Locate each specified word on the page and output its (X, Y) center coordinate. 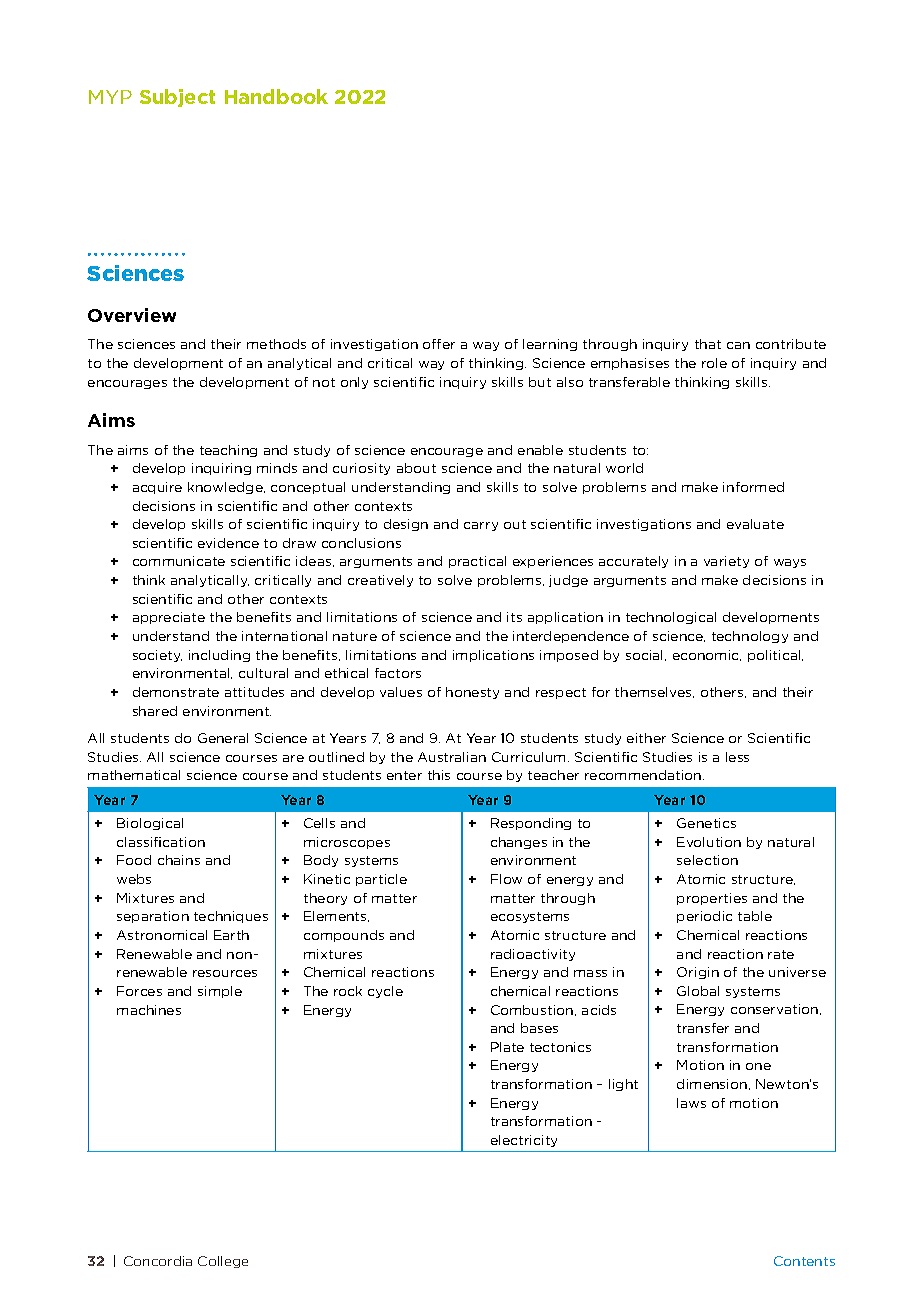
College (223, 1262)
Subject (177, 98)
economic (707, 655)
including (219, 656)
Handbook (276, 96)
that (708, 344)
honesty (472, 693)
